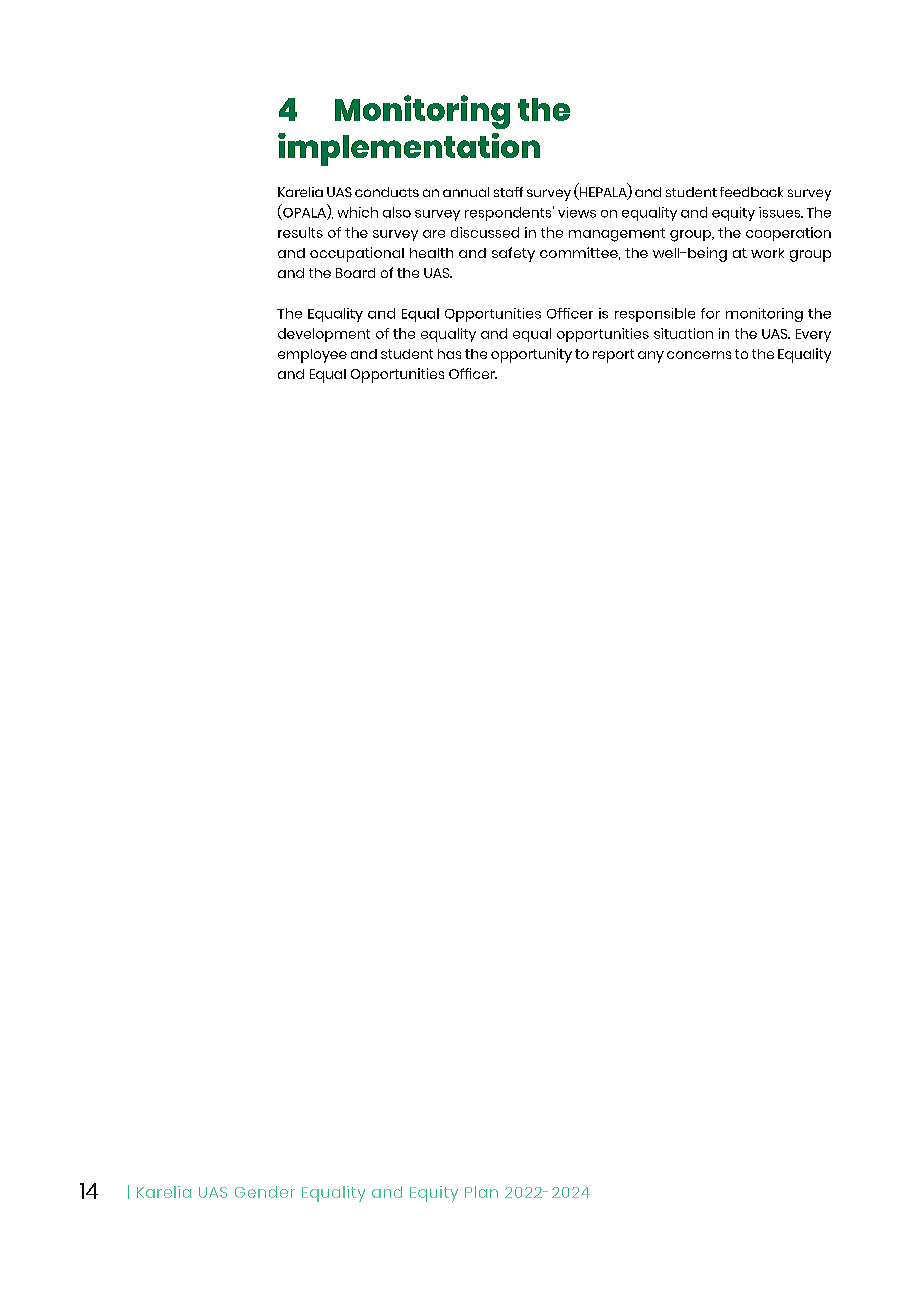 The image size is (924, 1308). Describe the element at coordinates (265, 1192) in the image. I see `Gender` at that location.
